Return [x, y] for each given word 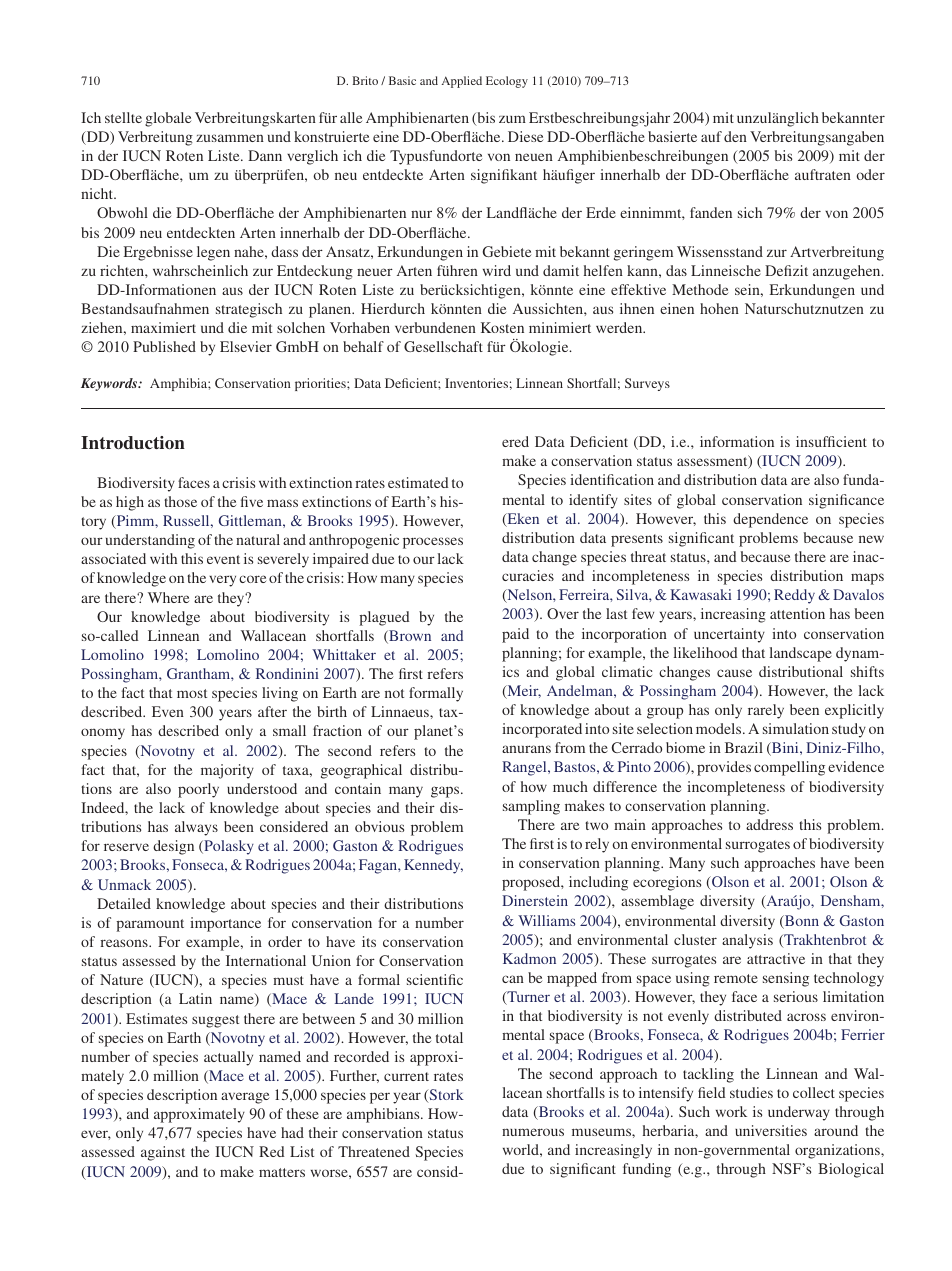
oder [870, 174]
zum [512, 119]
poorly [198, 790]
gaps [446, 792]
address [769, 824]
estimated [418, 482]
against [163, 1153]
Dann [265, 155]
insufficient [831, 441]
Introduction [133, 443]
